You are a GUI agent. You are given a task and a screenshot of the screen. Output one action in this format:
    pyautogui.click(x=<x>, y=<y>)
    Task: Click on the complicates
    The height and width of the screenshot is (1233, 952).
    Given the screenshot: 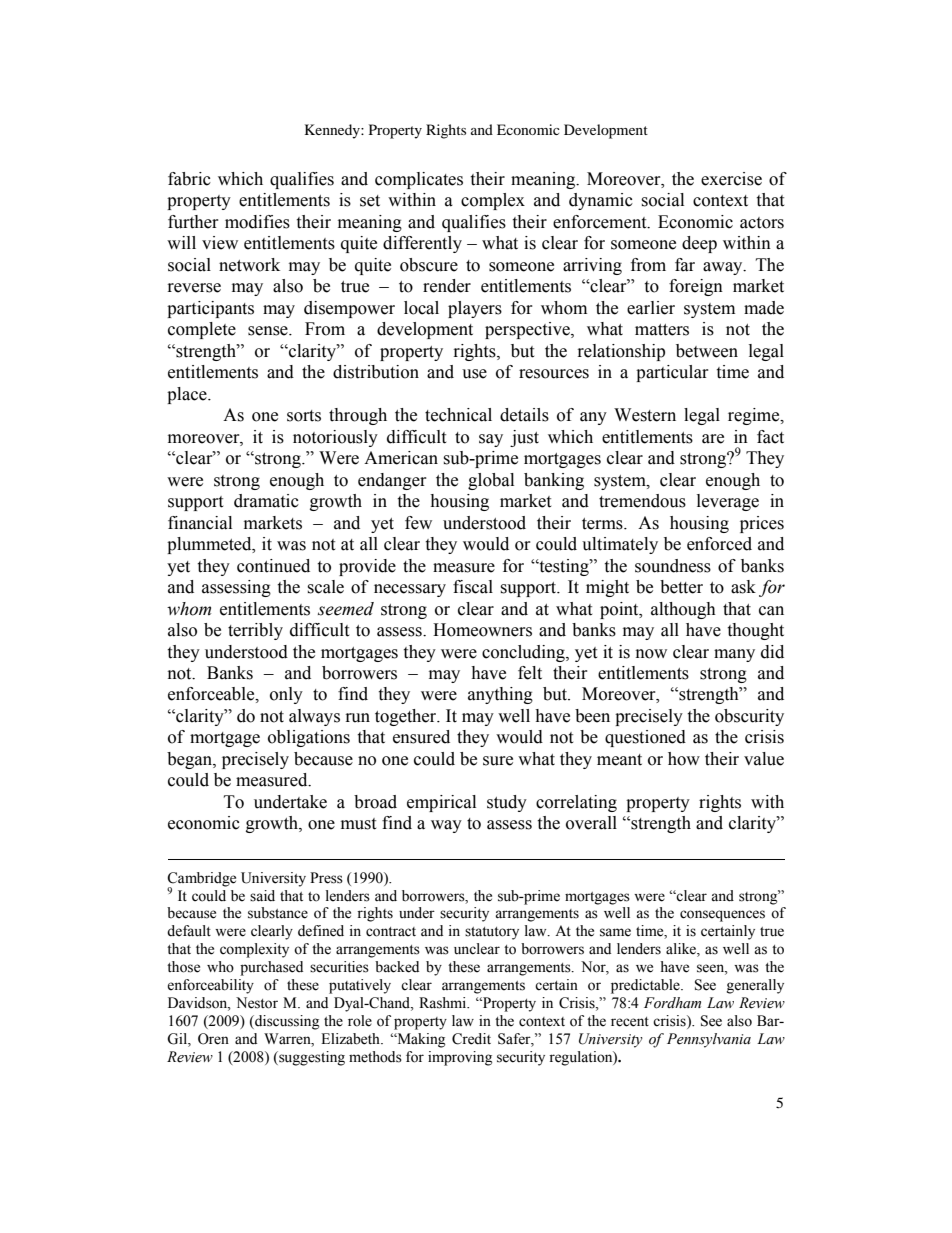 What is the action you would take?
    pyautogui.click(x=419, y=180)
